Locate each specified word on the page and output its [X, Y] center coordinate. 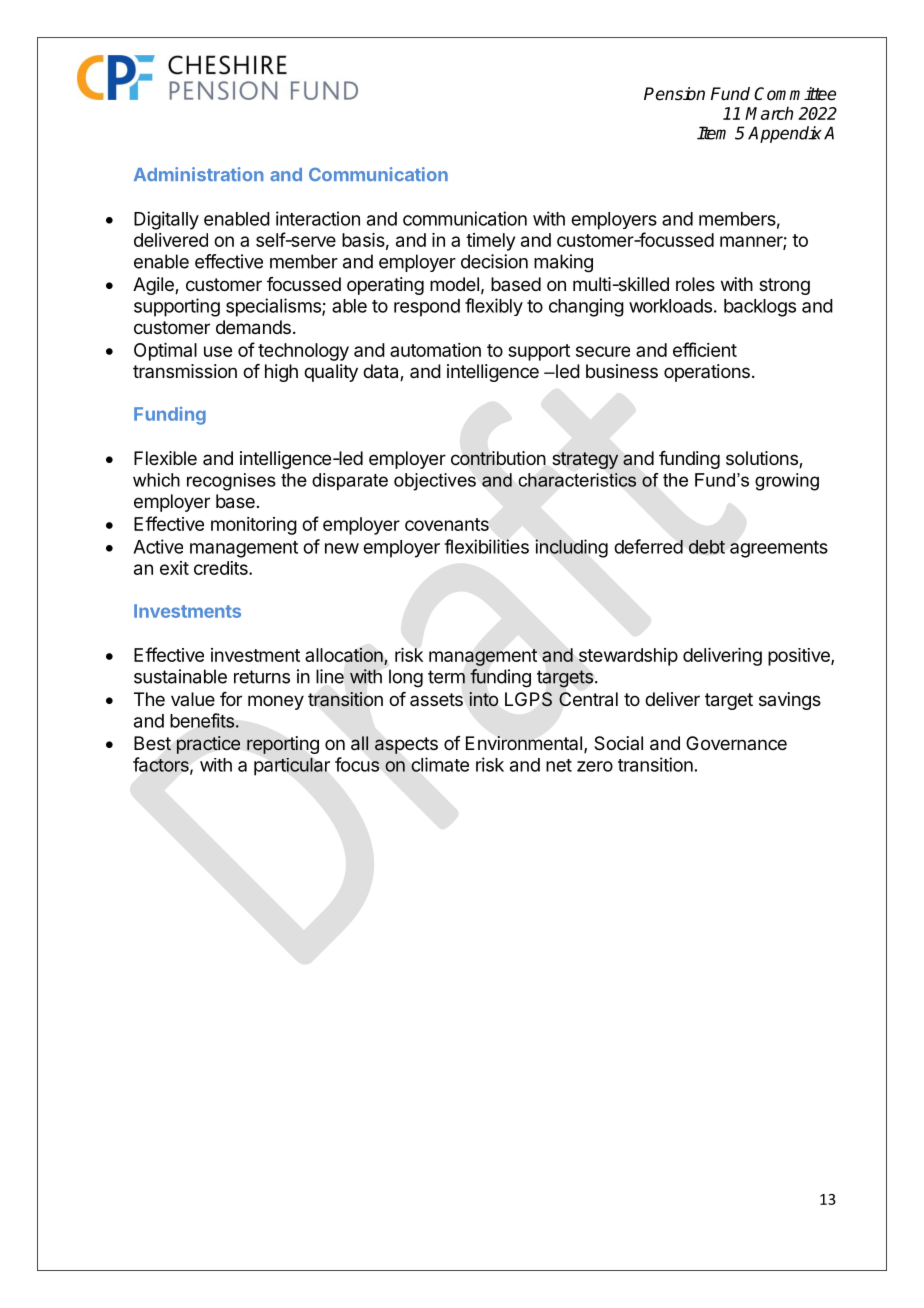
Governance [736, 743]
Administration [198, 174]
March [769, 113]
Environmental [524, 743]
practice [208, 745]
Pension [674, 94]
